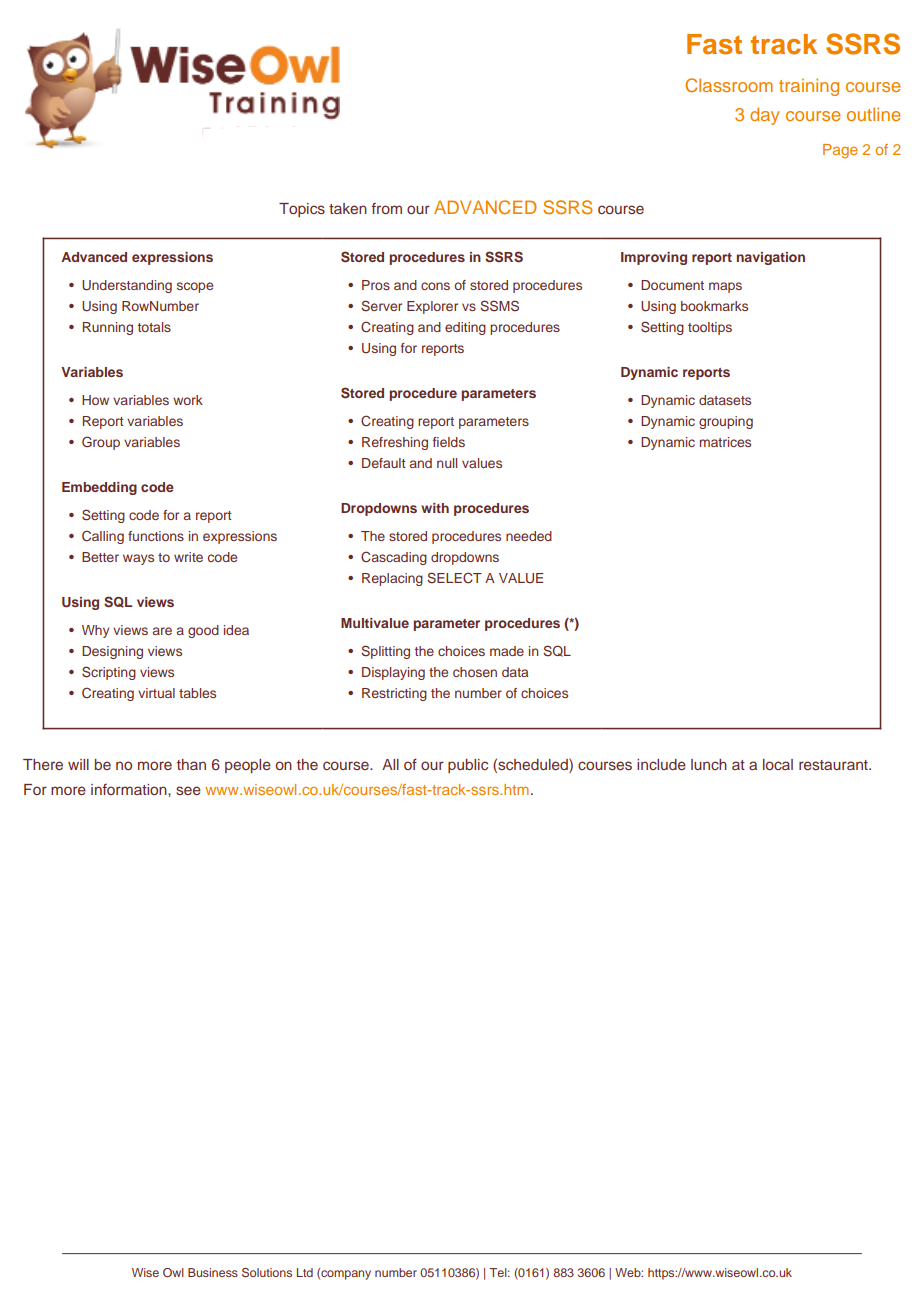 The width and height of the image is (924, 1308). What do you see at coordinates (130, 789) in the image?
I see `information` at bounding box center [130, 789].
